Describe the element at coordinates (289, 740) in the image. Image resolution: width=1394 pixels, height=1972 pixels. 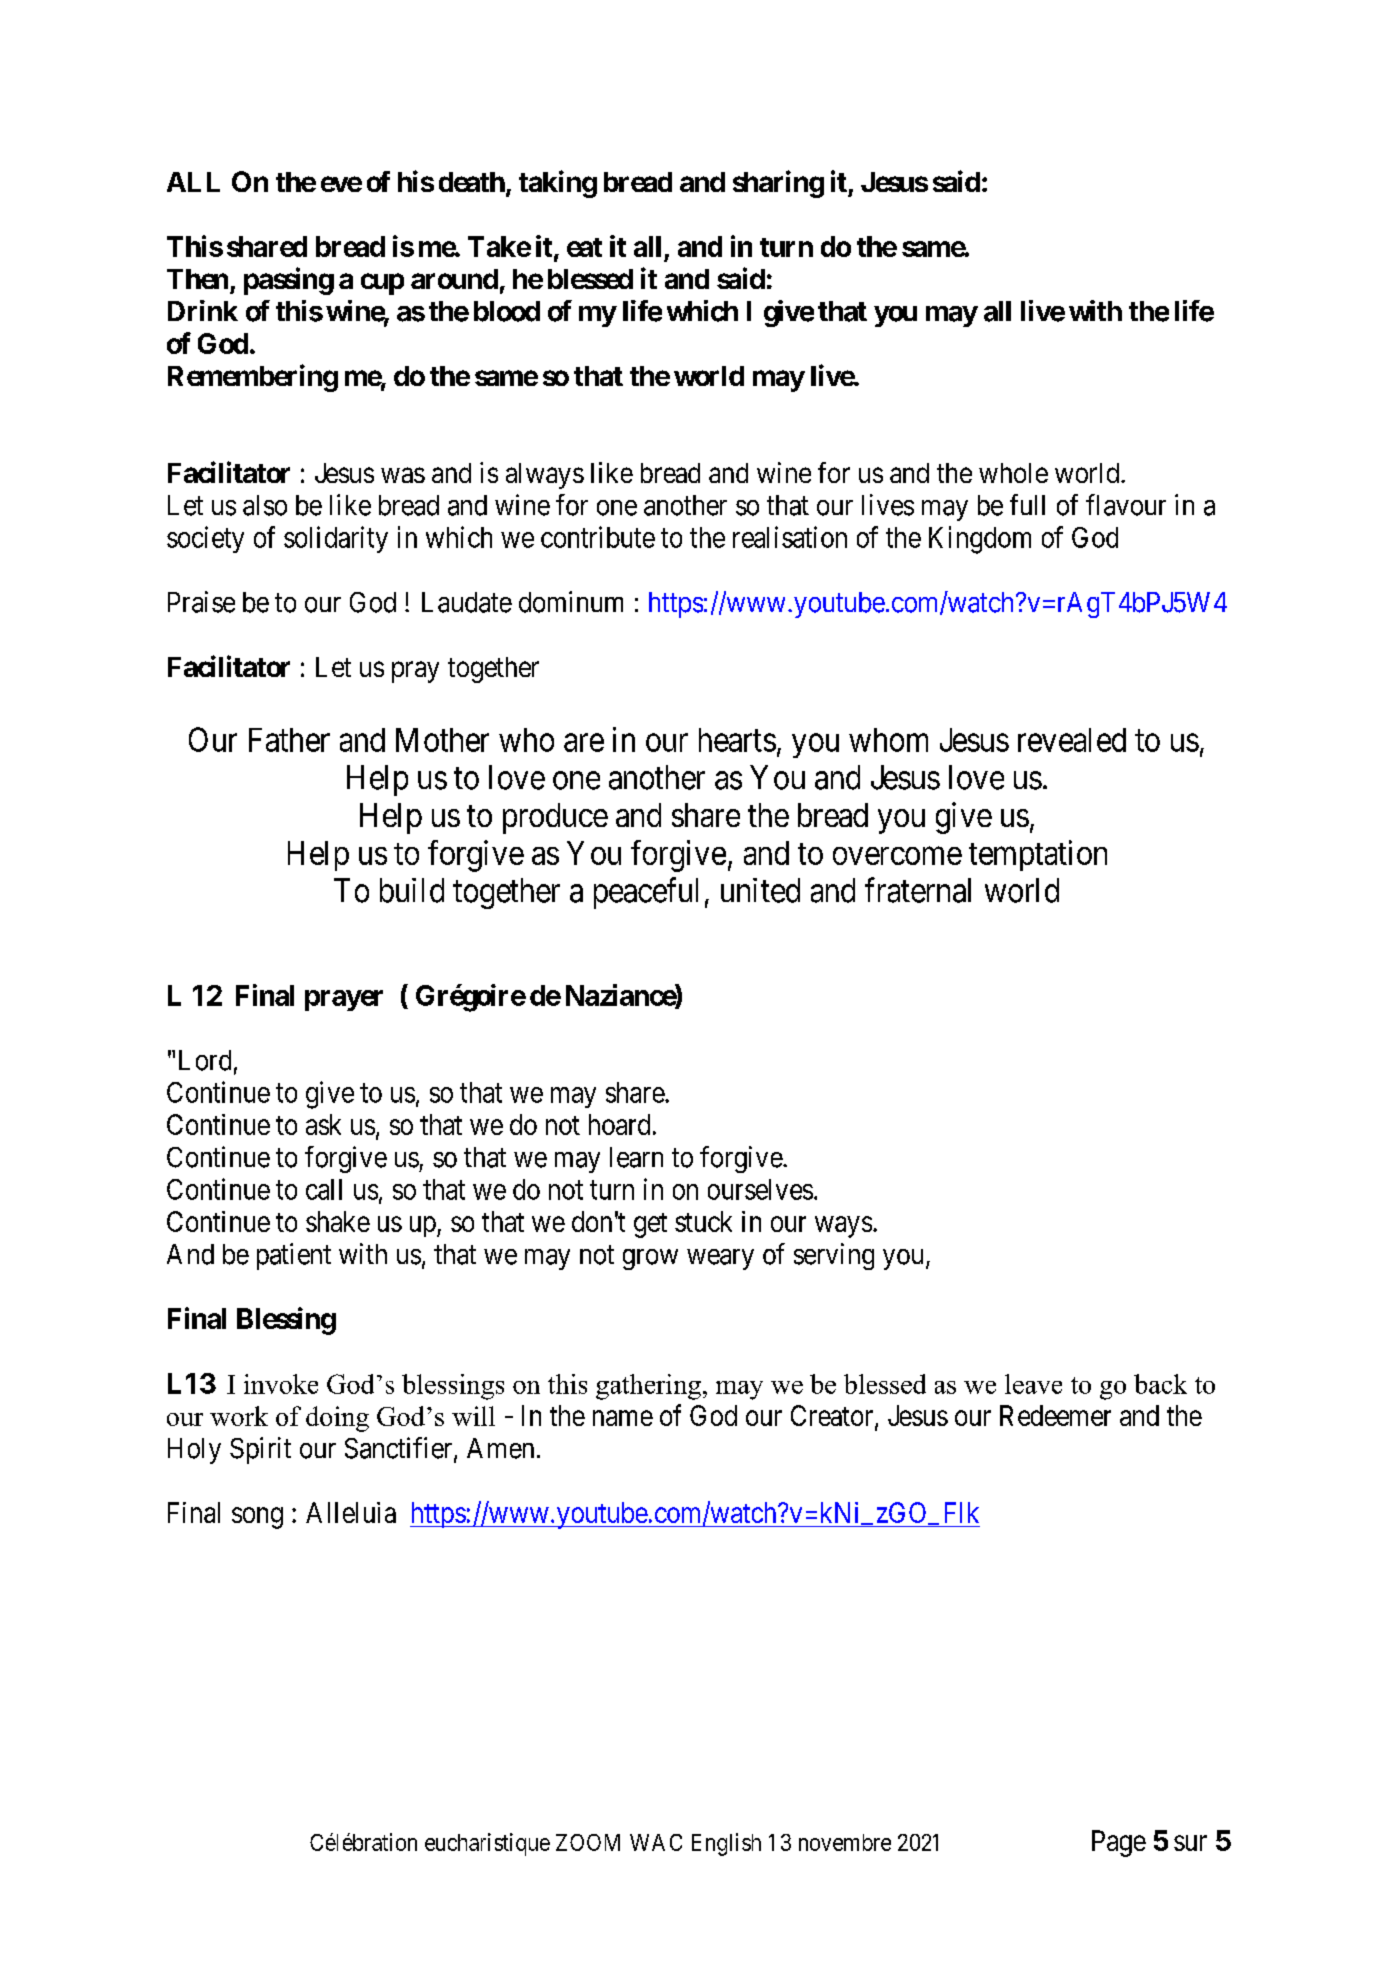
I see `Father` at that location.
